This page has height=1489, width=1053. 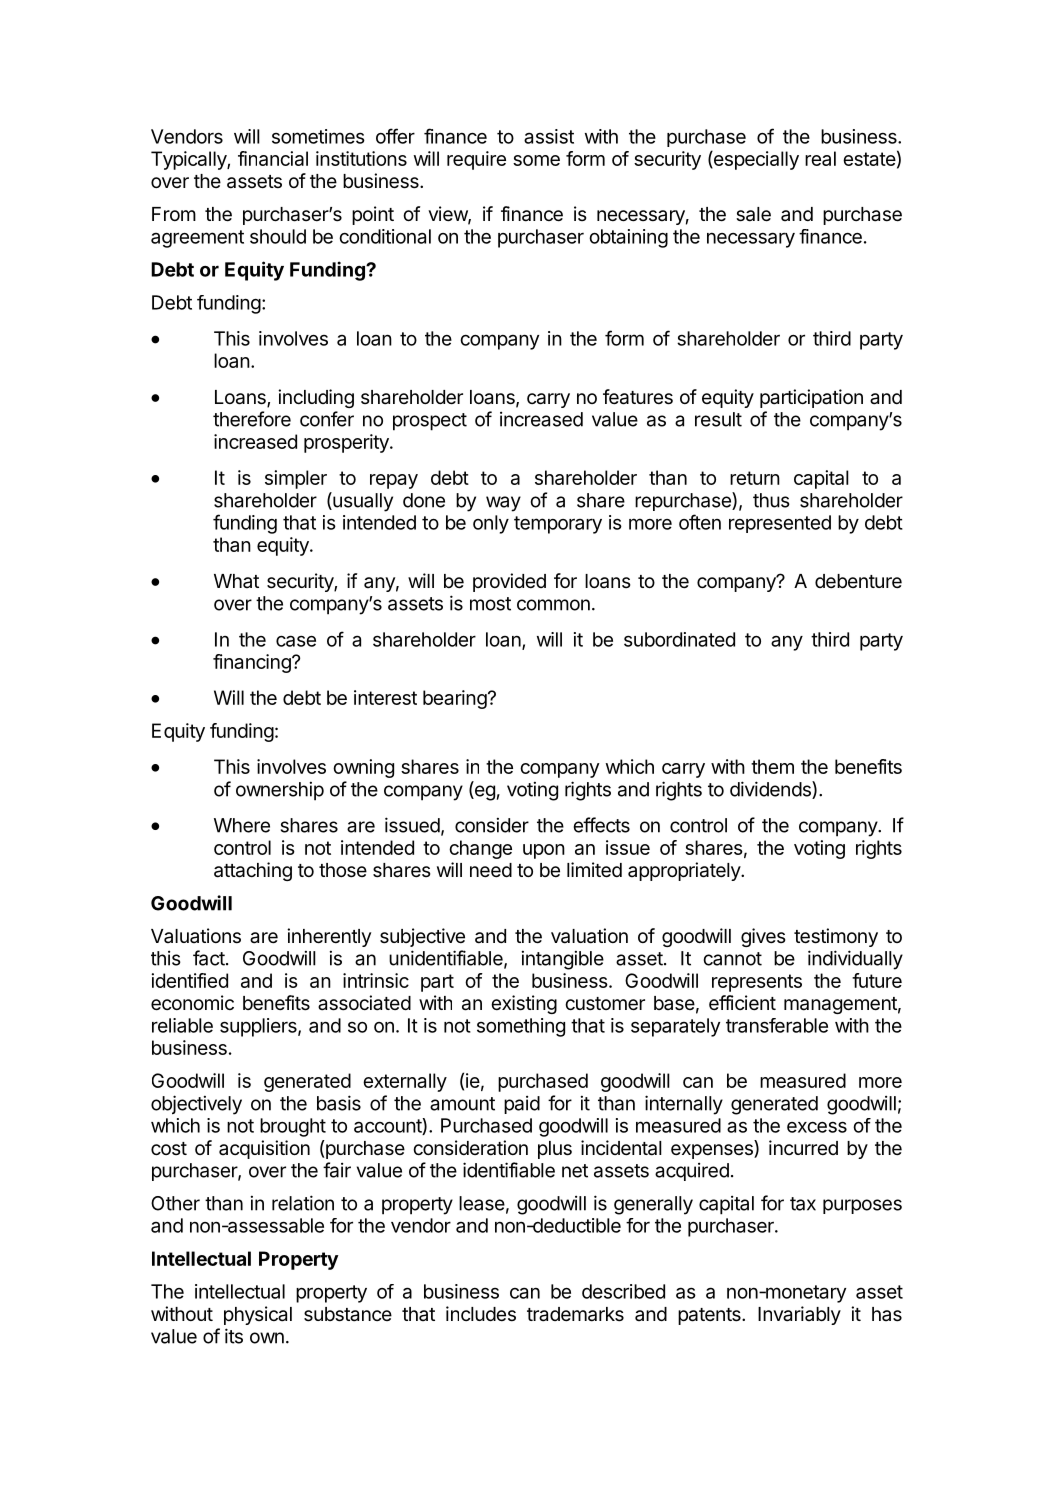 I want to click on bearing, so click(x=455, y=699).
